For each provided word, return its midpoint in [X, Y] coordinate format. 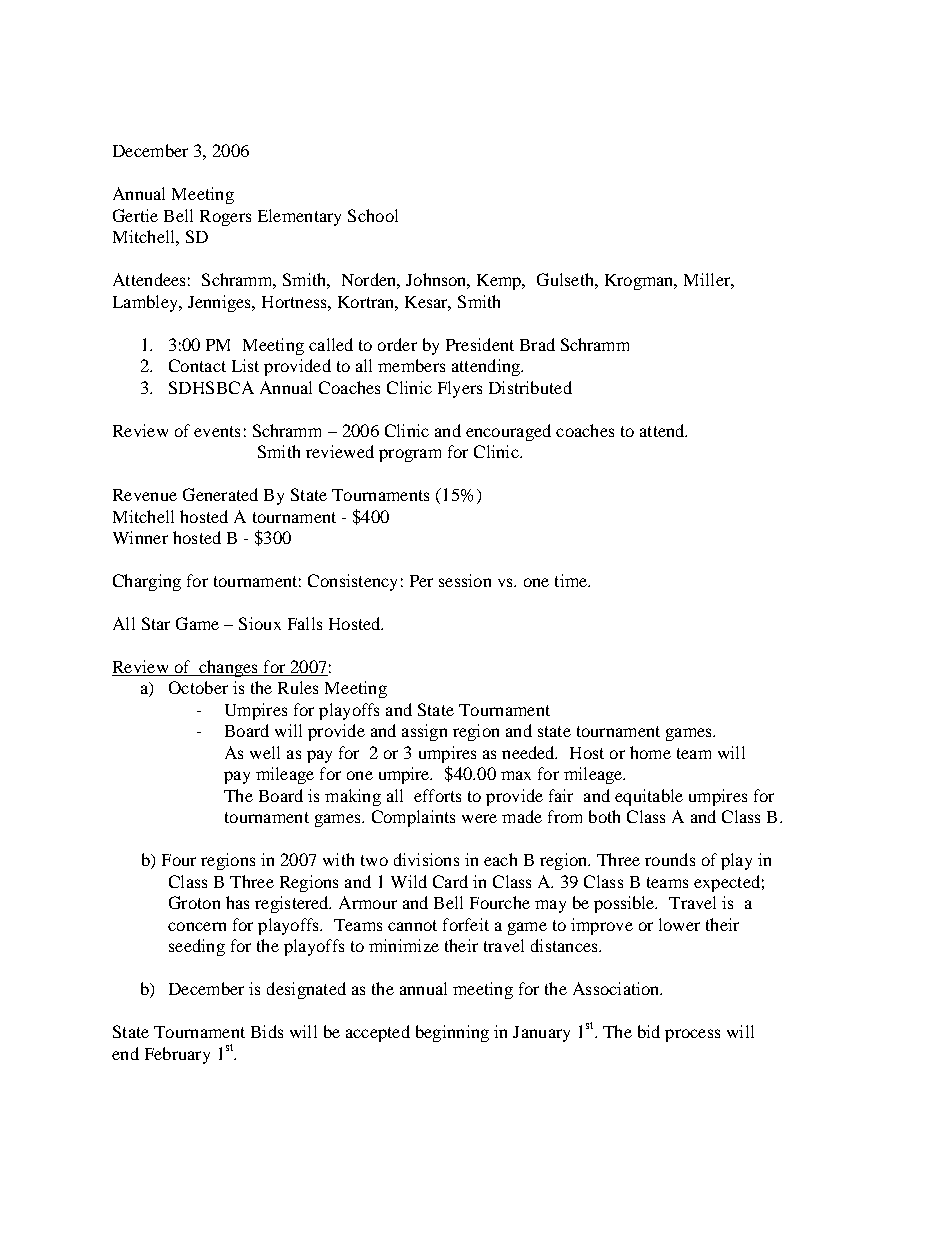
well [265, 752]
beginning [452, 1033]
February [177, 1055]
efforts [437, 795]
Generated [220, 494]
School [373, 215]
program [410, 455]
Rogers [225, 218]
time [572, 580]
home [650, 752]
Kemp [500, 282]
